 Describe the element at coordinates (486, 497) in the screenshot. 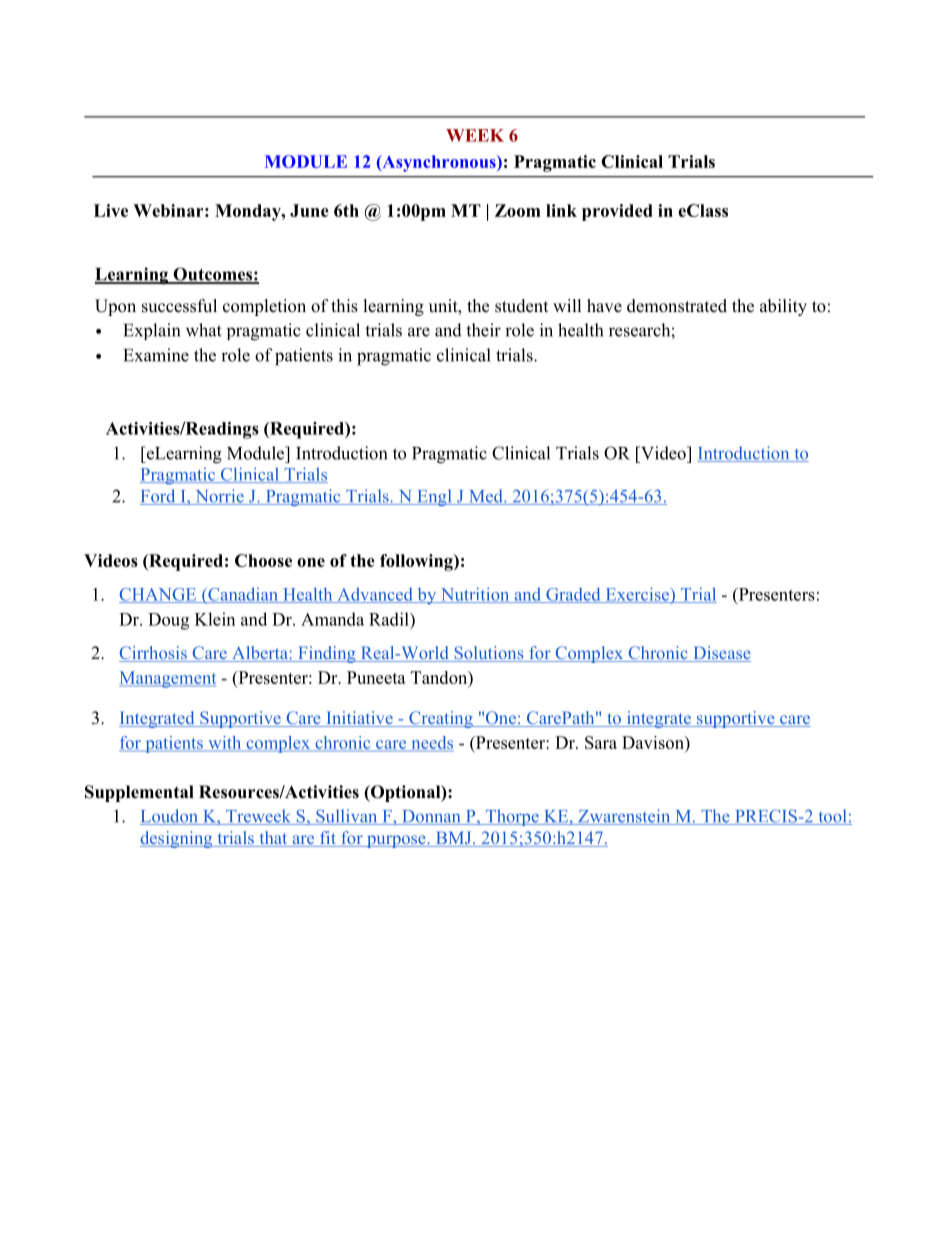

I see `Med` at that location.
